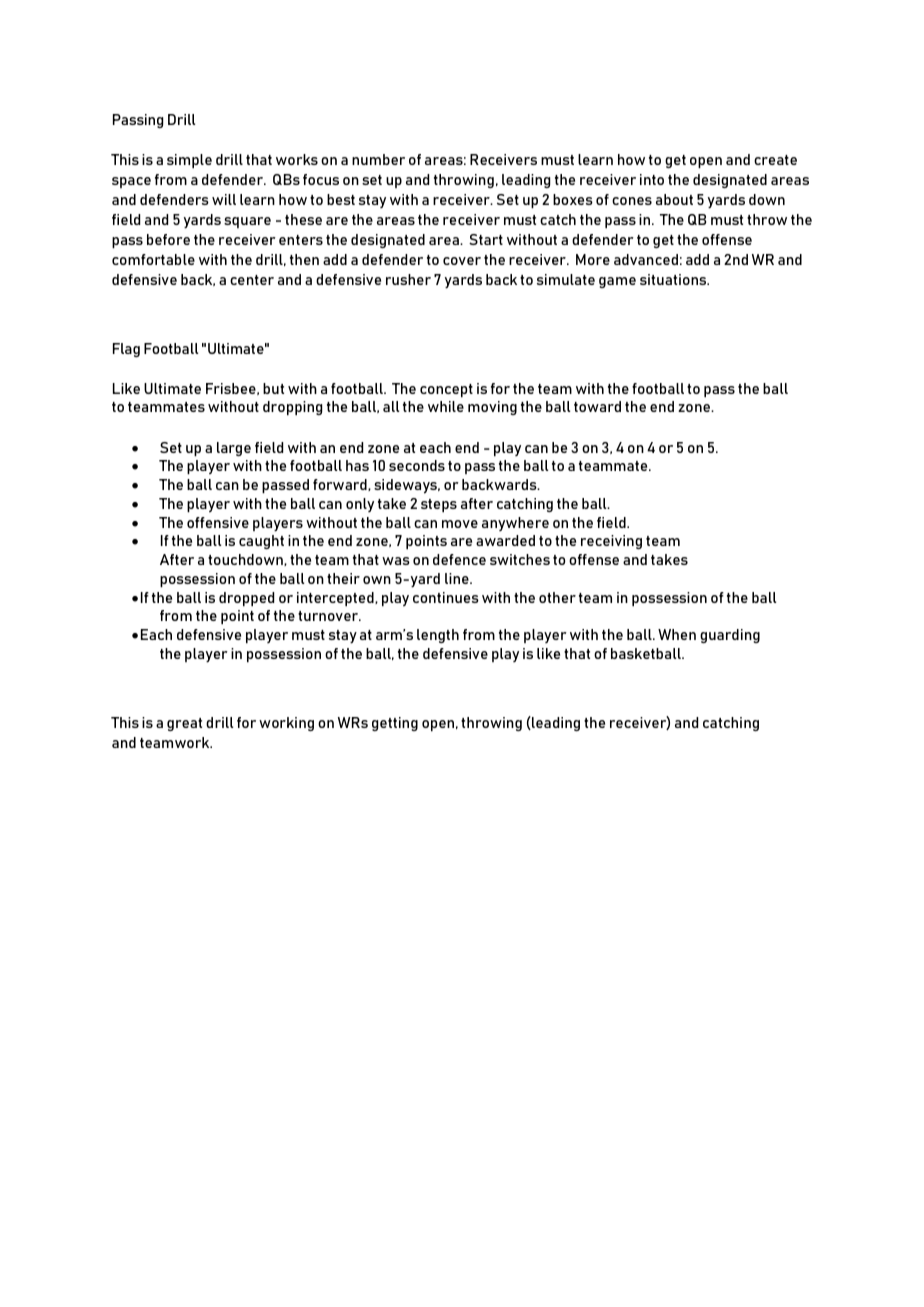  Describe the element at coordinates (189, 161) in the screenshot. I see `simple` at that location.
